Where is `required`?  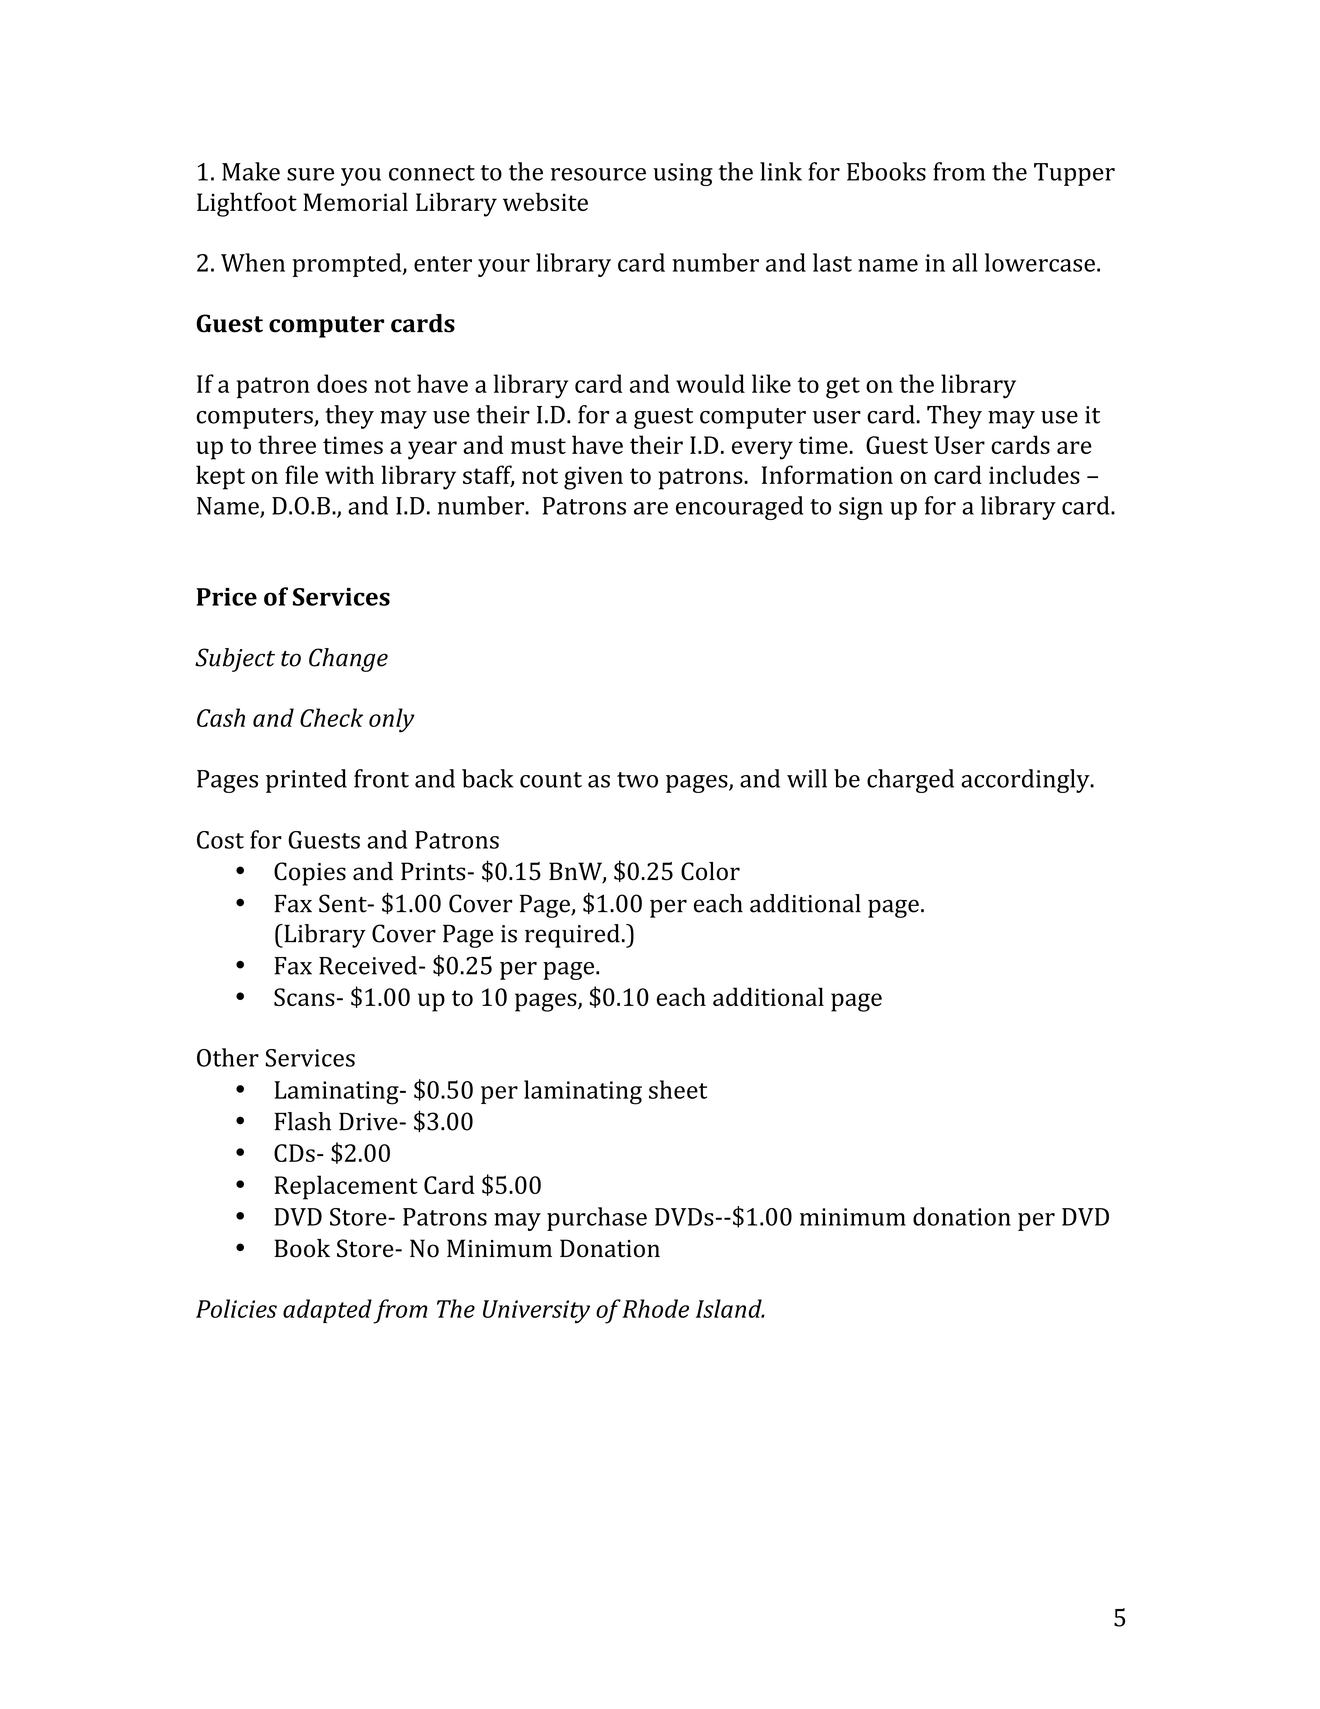 required is located at coordinates (572, 936).
